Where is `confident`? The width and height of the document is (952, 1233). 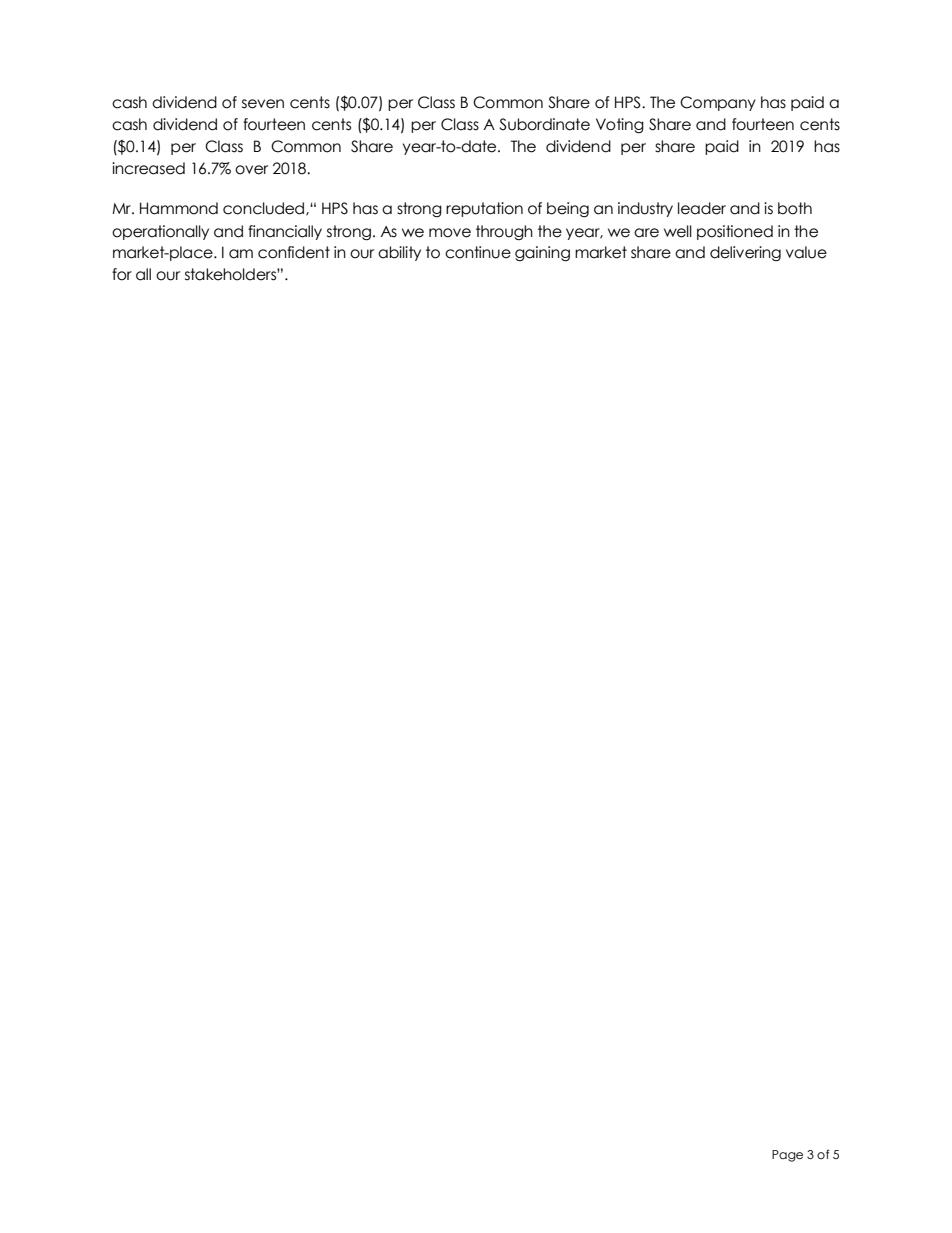 confident is located at coordinates (294, 252).
